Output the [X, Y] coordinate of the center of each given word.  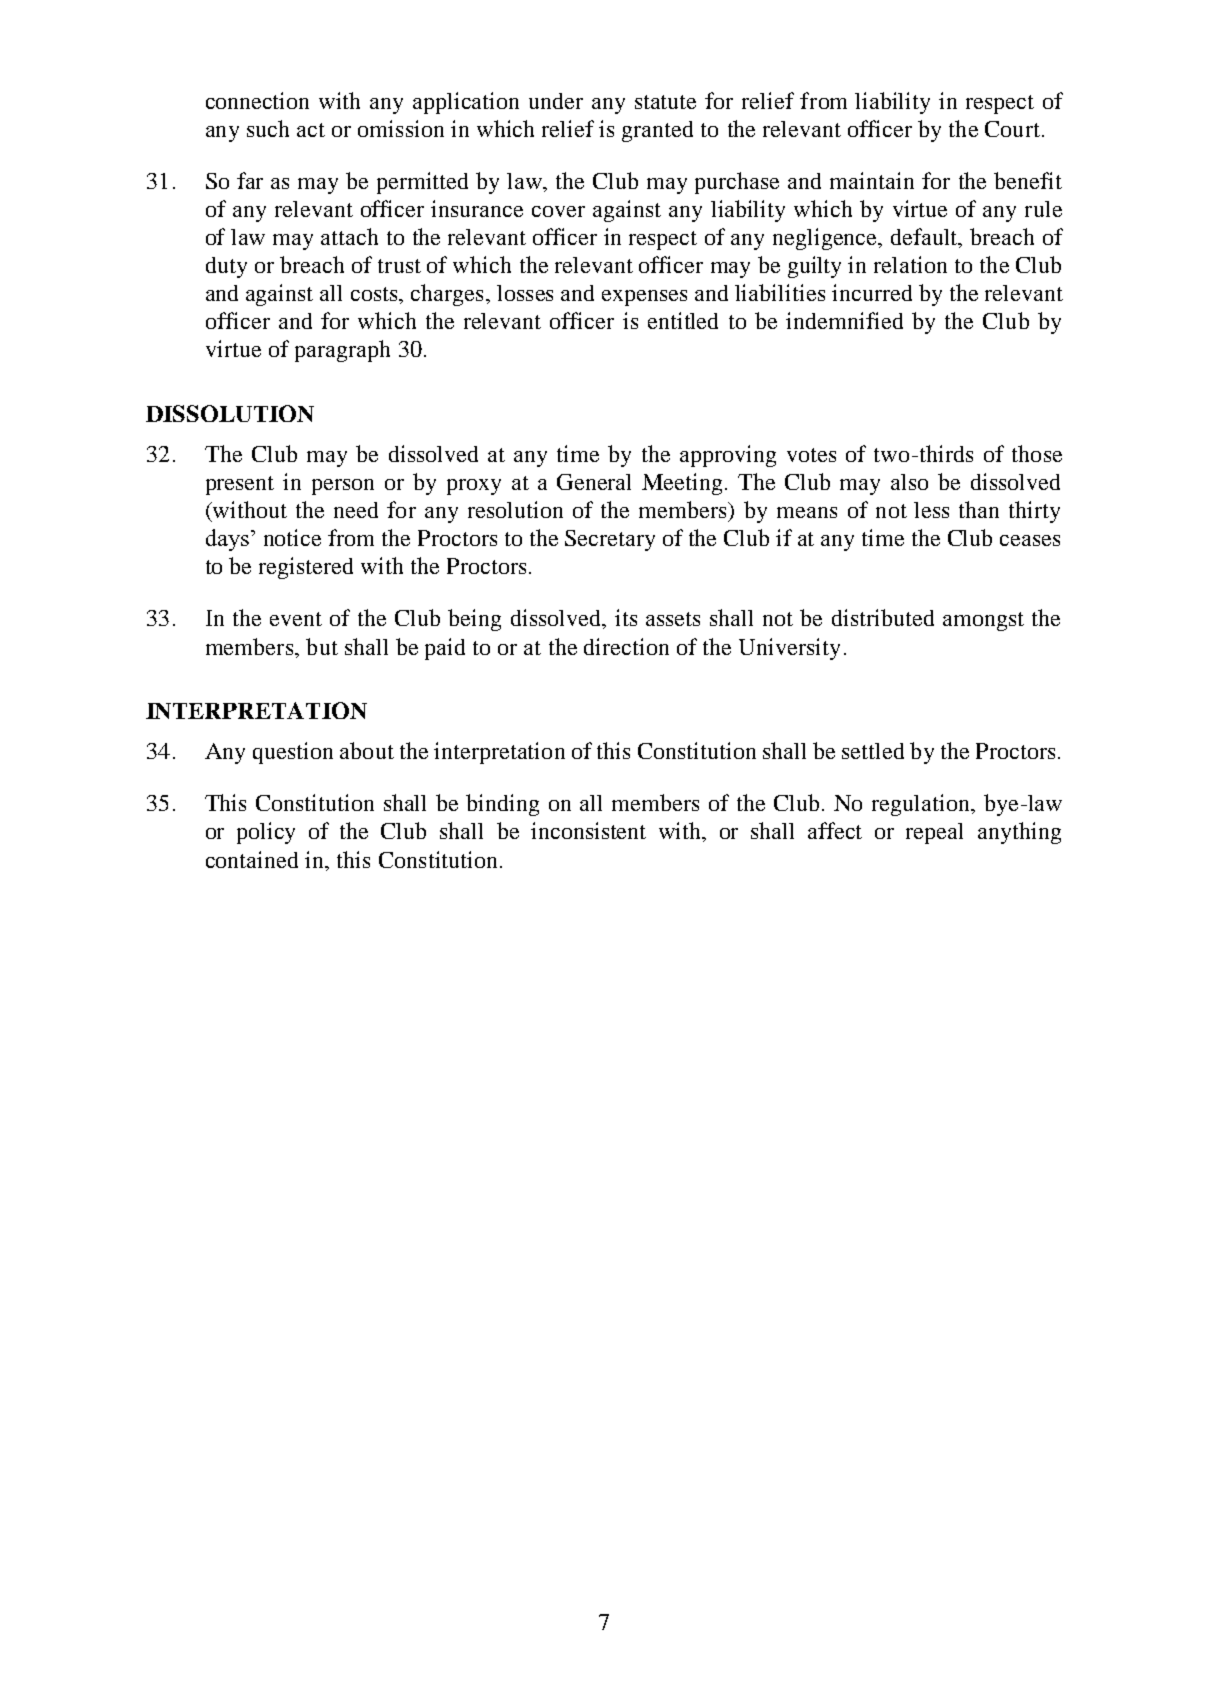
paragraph [342, 351]
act [311, 130]
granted [657, 131]
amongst [983, 621]
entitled [683, 320]
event [296, 619]
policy [266, 833]
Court [1012, 129]
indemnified [844, 320]
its [626, 617]
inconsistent [588, 830]
